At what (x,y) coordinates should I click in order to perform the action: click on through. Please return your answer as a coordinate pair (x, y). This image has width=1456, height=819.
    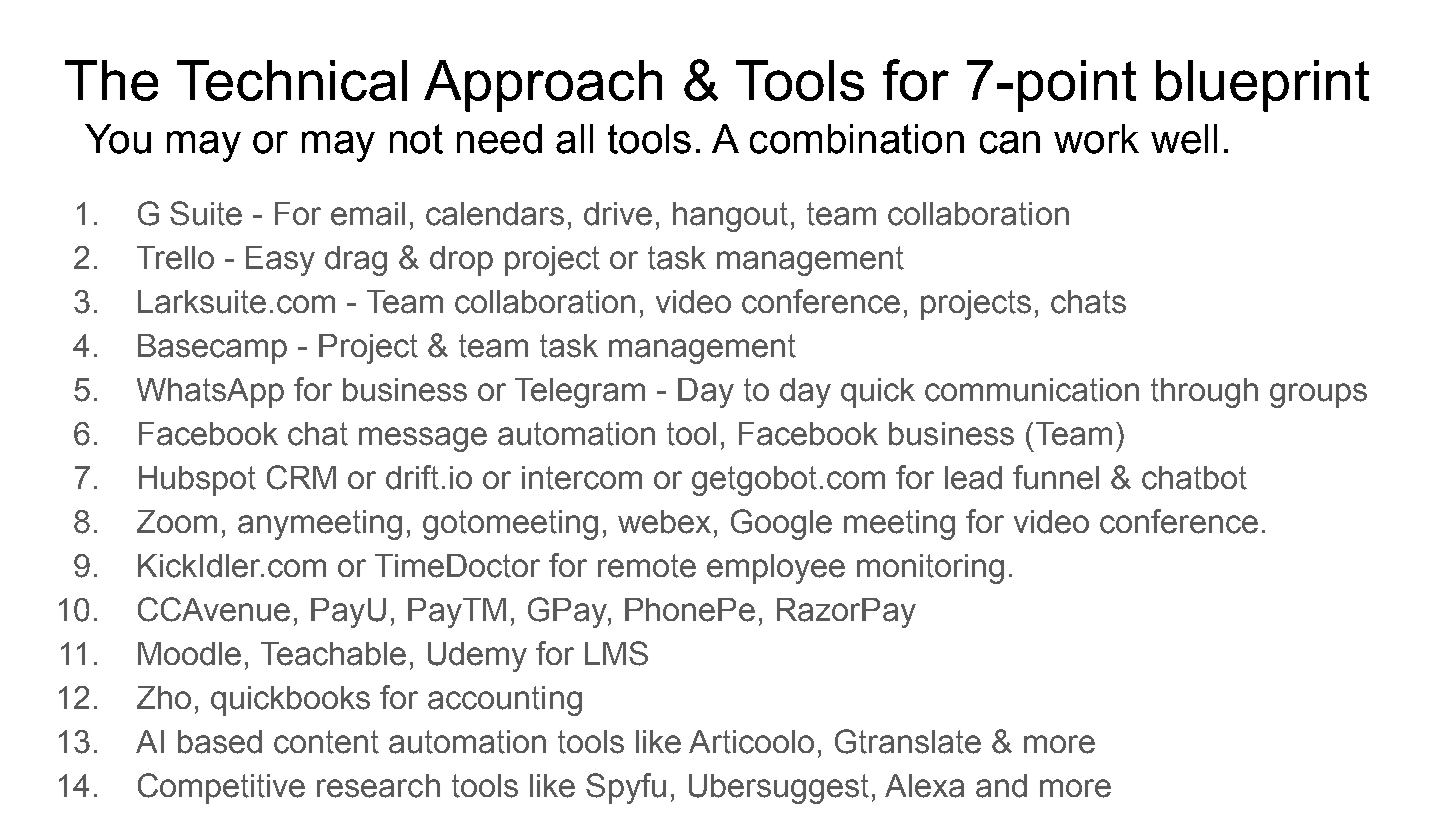
    Looking at the image, I should click on (1204, 393).
